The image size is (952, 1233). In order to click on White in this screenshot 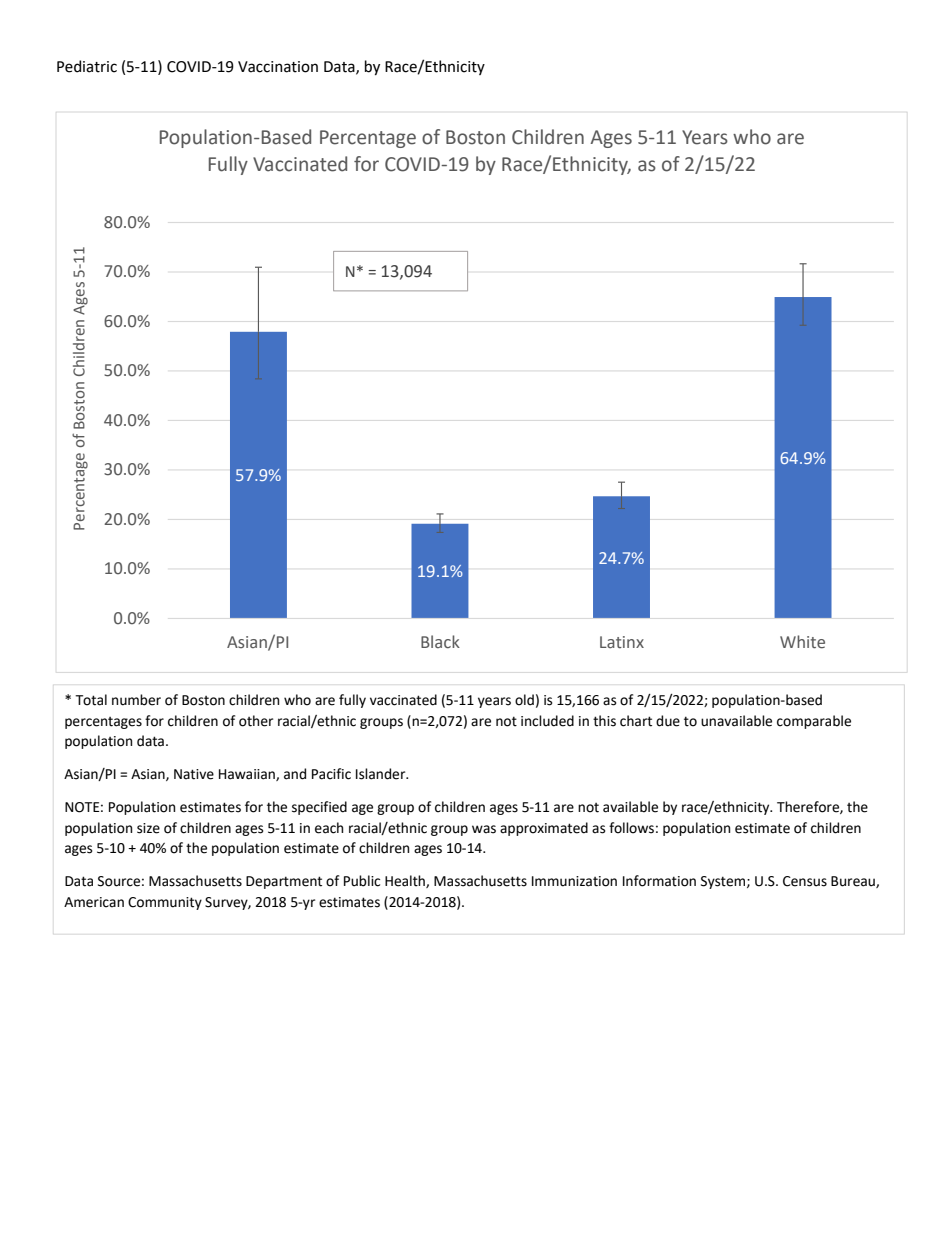, I will do `click(802, 642)`.
